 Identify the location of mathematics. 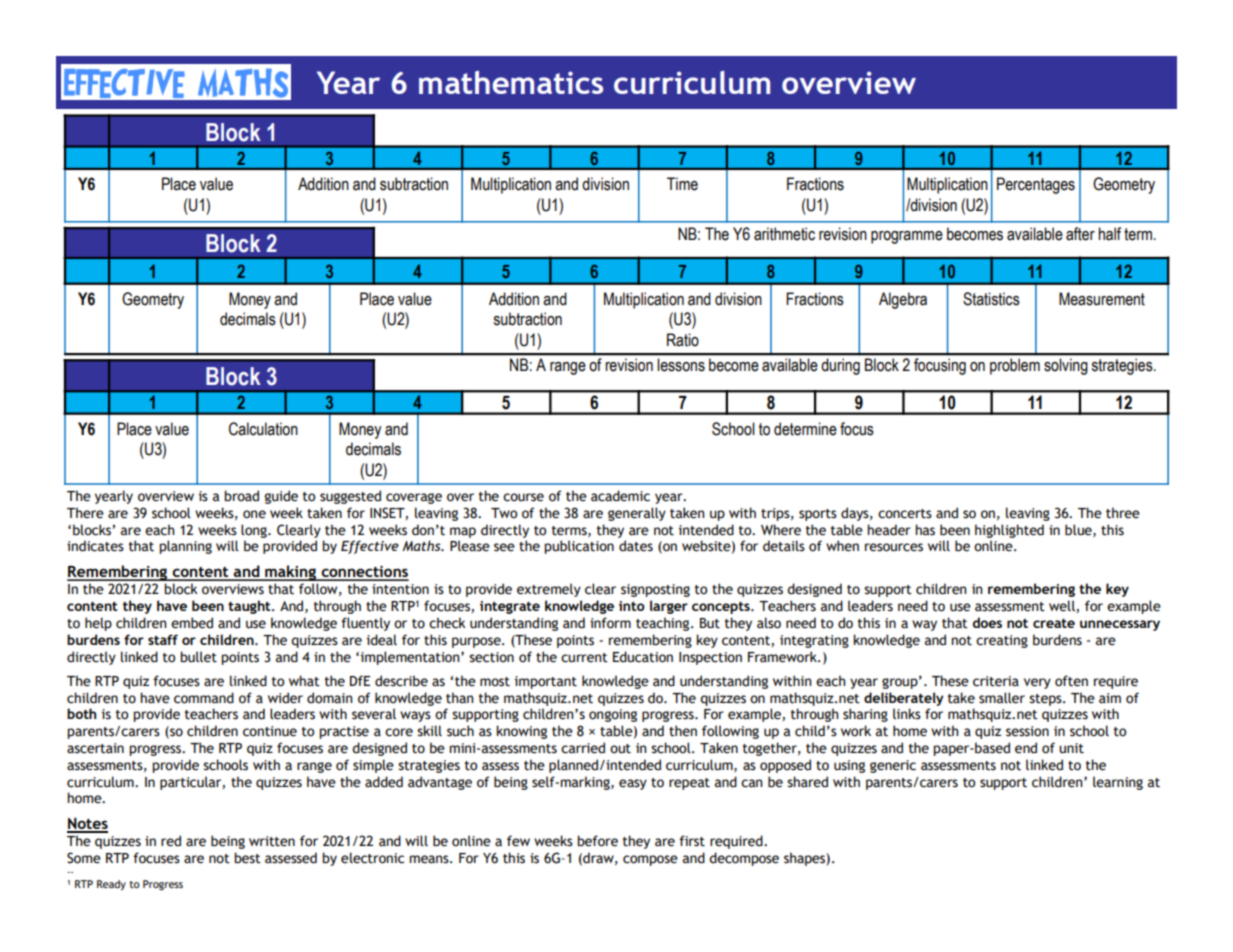
(511, 82).
